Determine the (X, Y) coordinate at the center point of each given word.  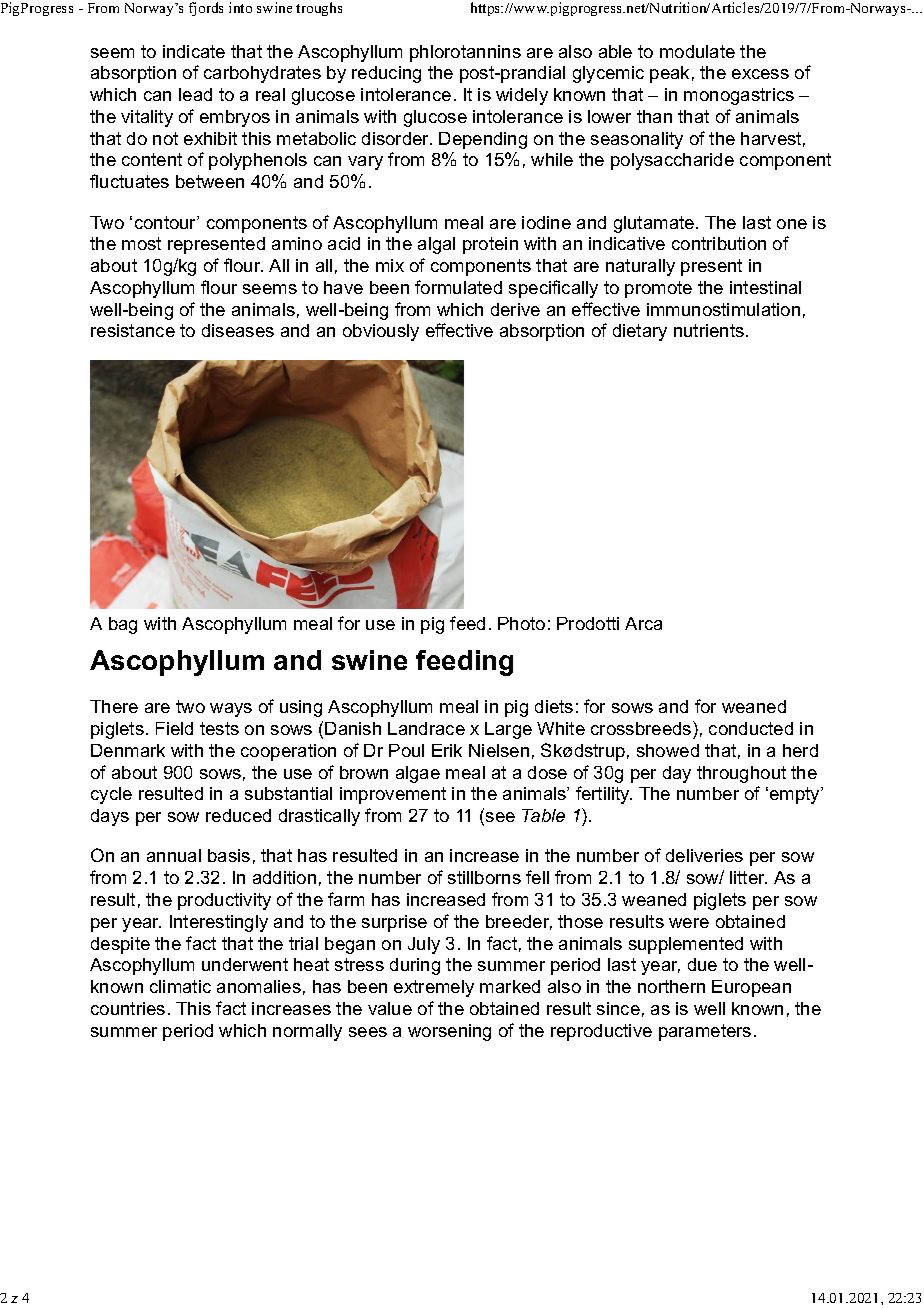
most (141, 243)
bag (123, 625)
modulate (697, 51)
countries (128, 1008)
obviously (381, 332)
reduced (238, 815)
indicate (194, 51)
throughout (741, 774)
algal (436, 245)
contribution (719, 243)
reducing (386, 74)
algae (418, 774)
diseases (238, 330)
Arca (643, 623)
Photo (521, 623)
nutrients (709, 330)
